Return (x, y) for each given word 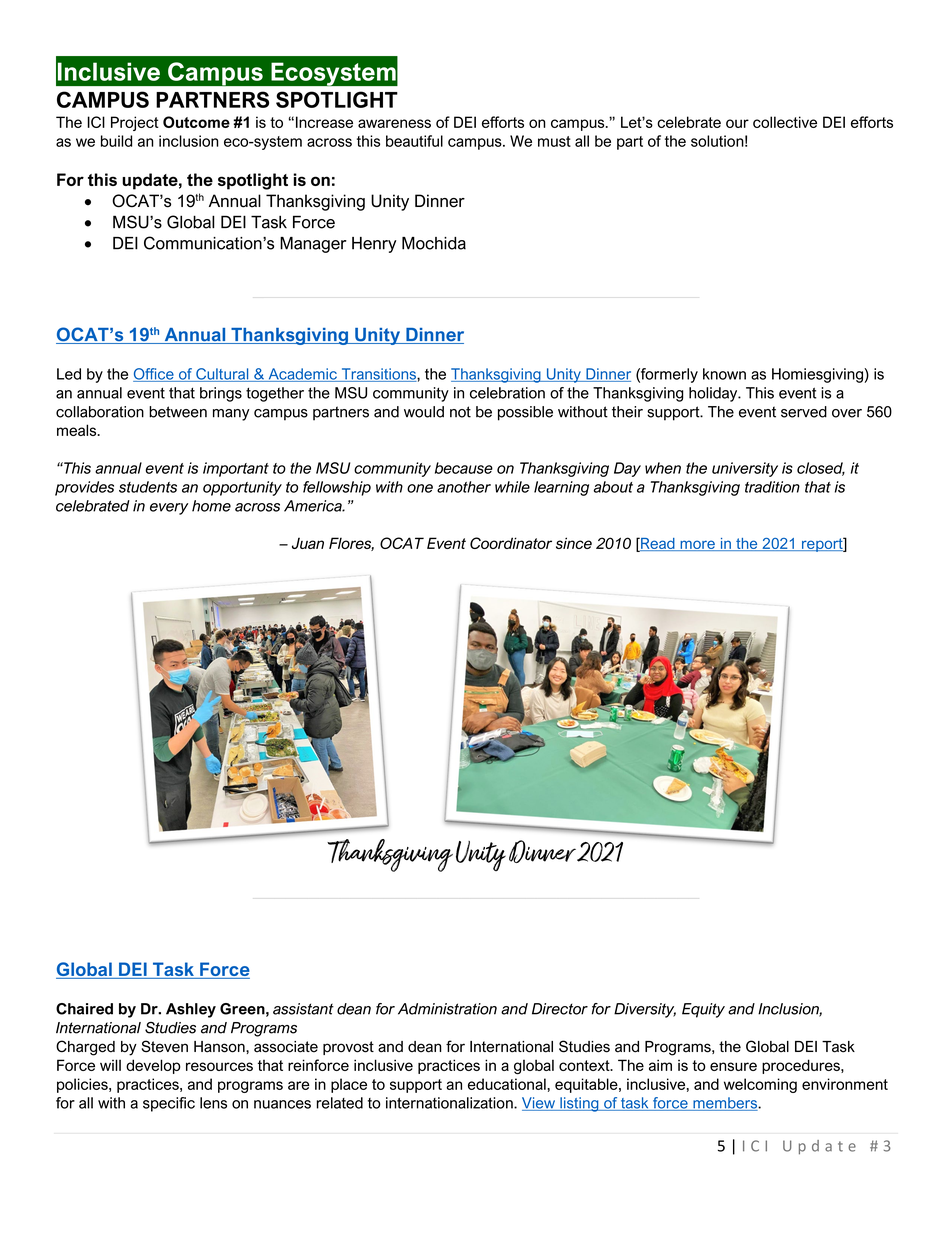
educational (508, 1084)
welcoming (760, 1085)
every (169, 509)
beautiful (414, 141)
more (697, 545)
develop (153, 1066)
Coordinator (511, 543)
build (116, 141)
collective (785, 122)
